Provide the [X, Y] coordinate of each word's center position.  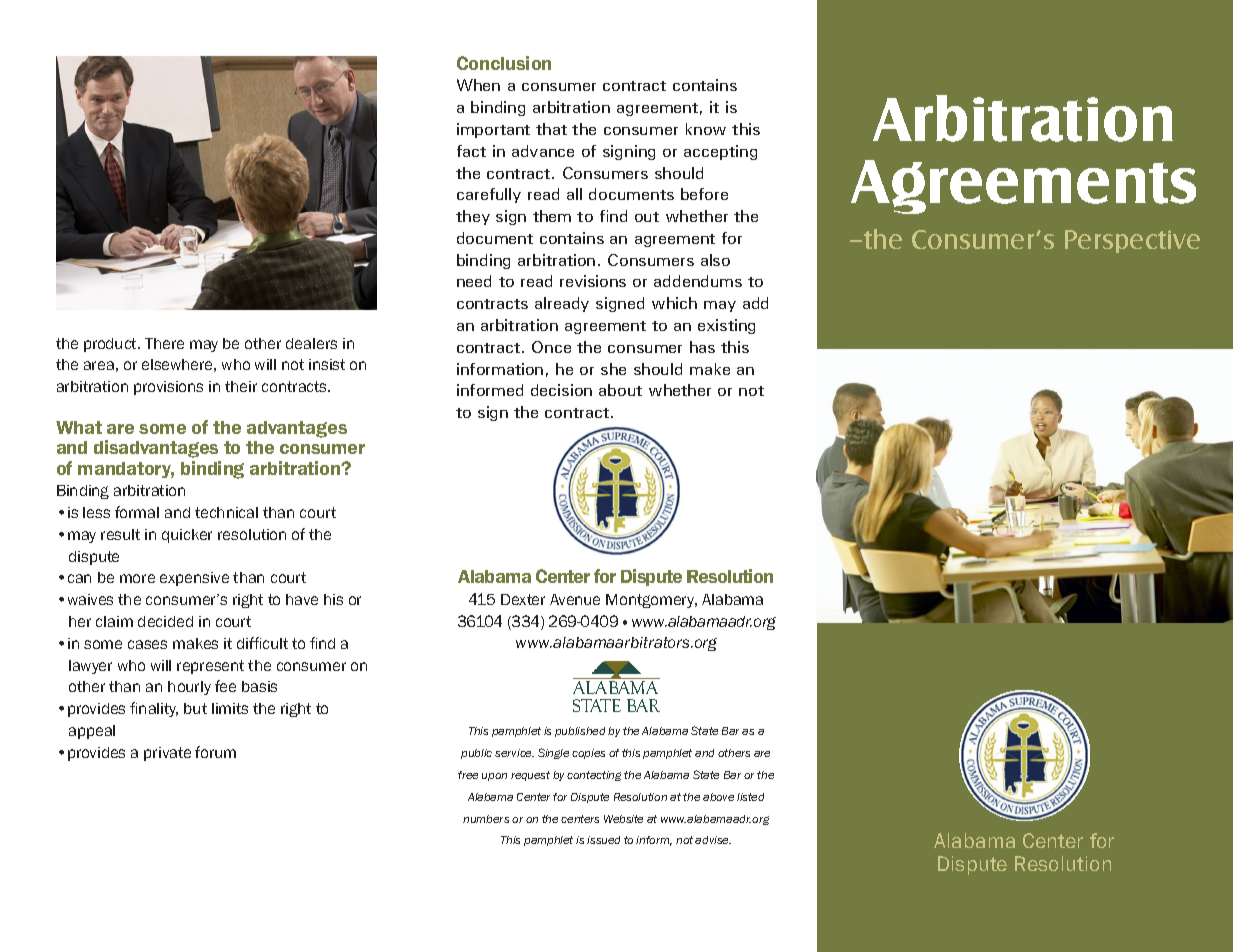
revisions [593, 281]
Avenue [575, 599]
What [79, 427]
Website [623, 819]
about [620, 390]
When [478, 85]
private [167, 754]
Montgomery [651, 601]
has [702, 347]
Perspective [1132, 241]
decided [165, 621]
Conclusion [504, 63]
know [706, 129]
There [164, 343]
